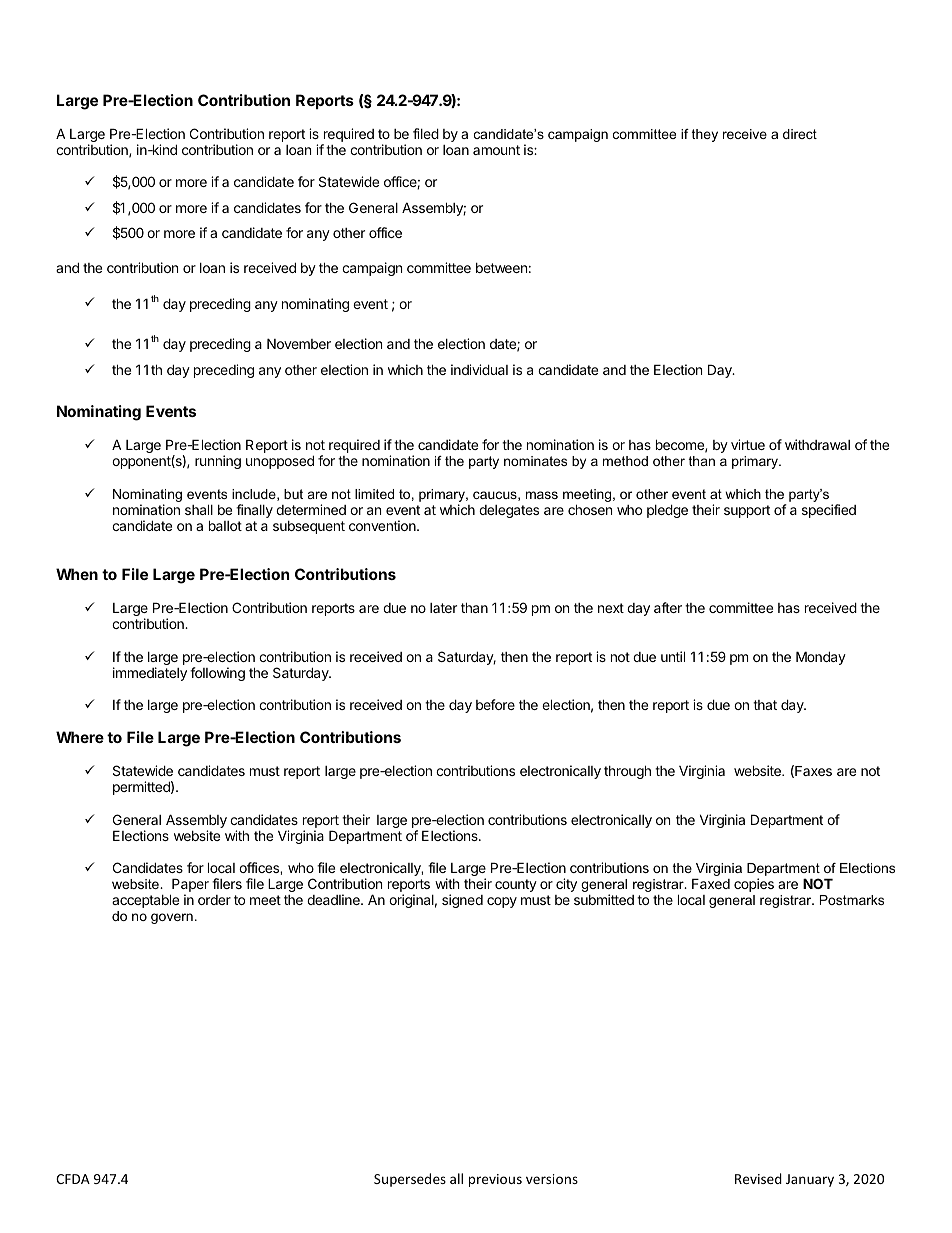  I want to click on November, so click(299, 343).
